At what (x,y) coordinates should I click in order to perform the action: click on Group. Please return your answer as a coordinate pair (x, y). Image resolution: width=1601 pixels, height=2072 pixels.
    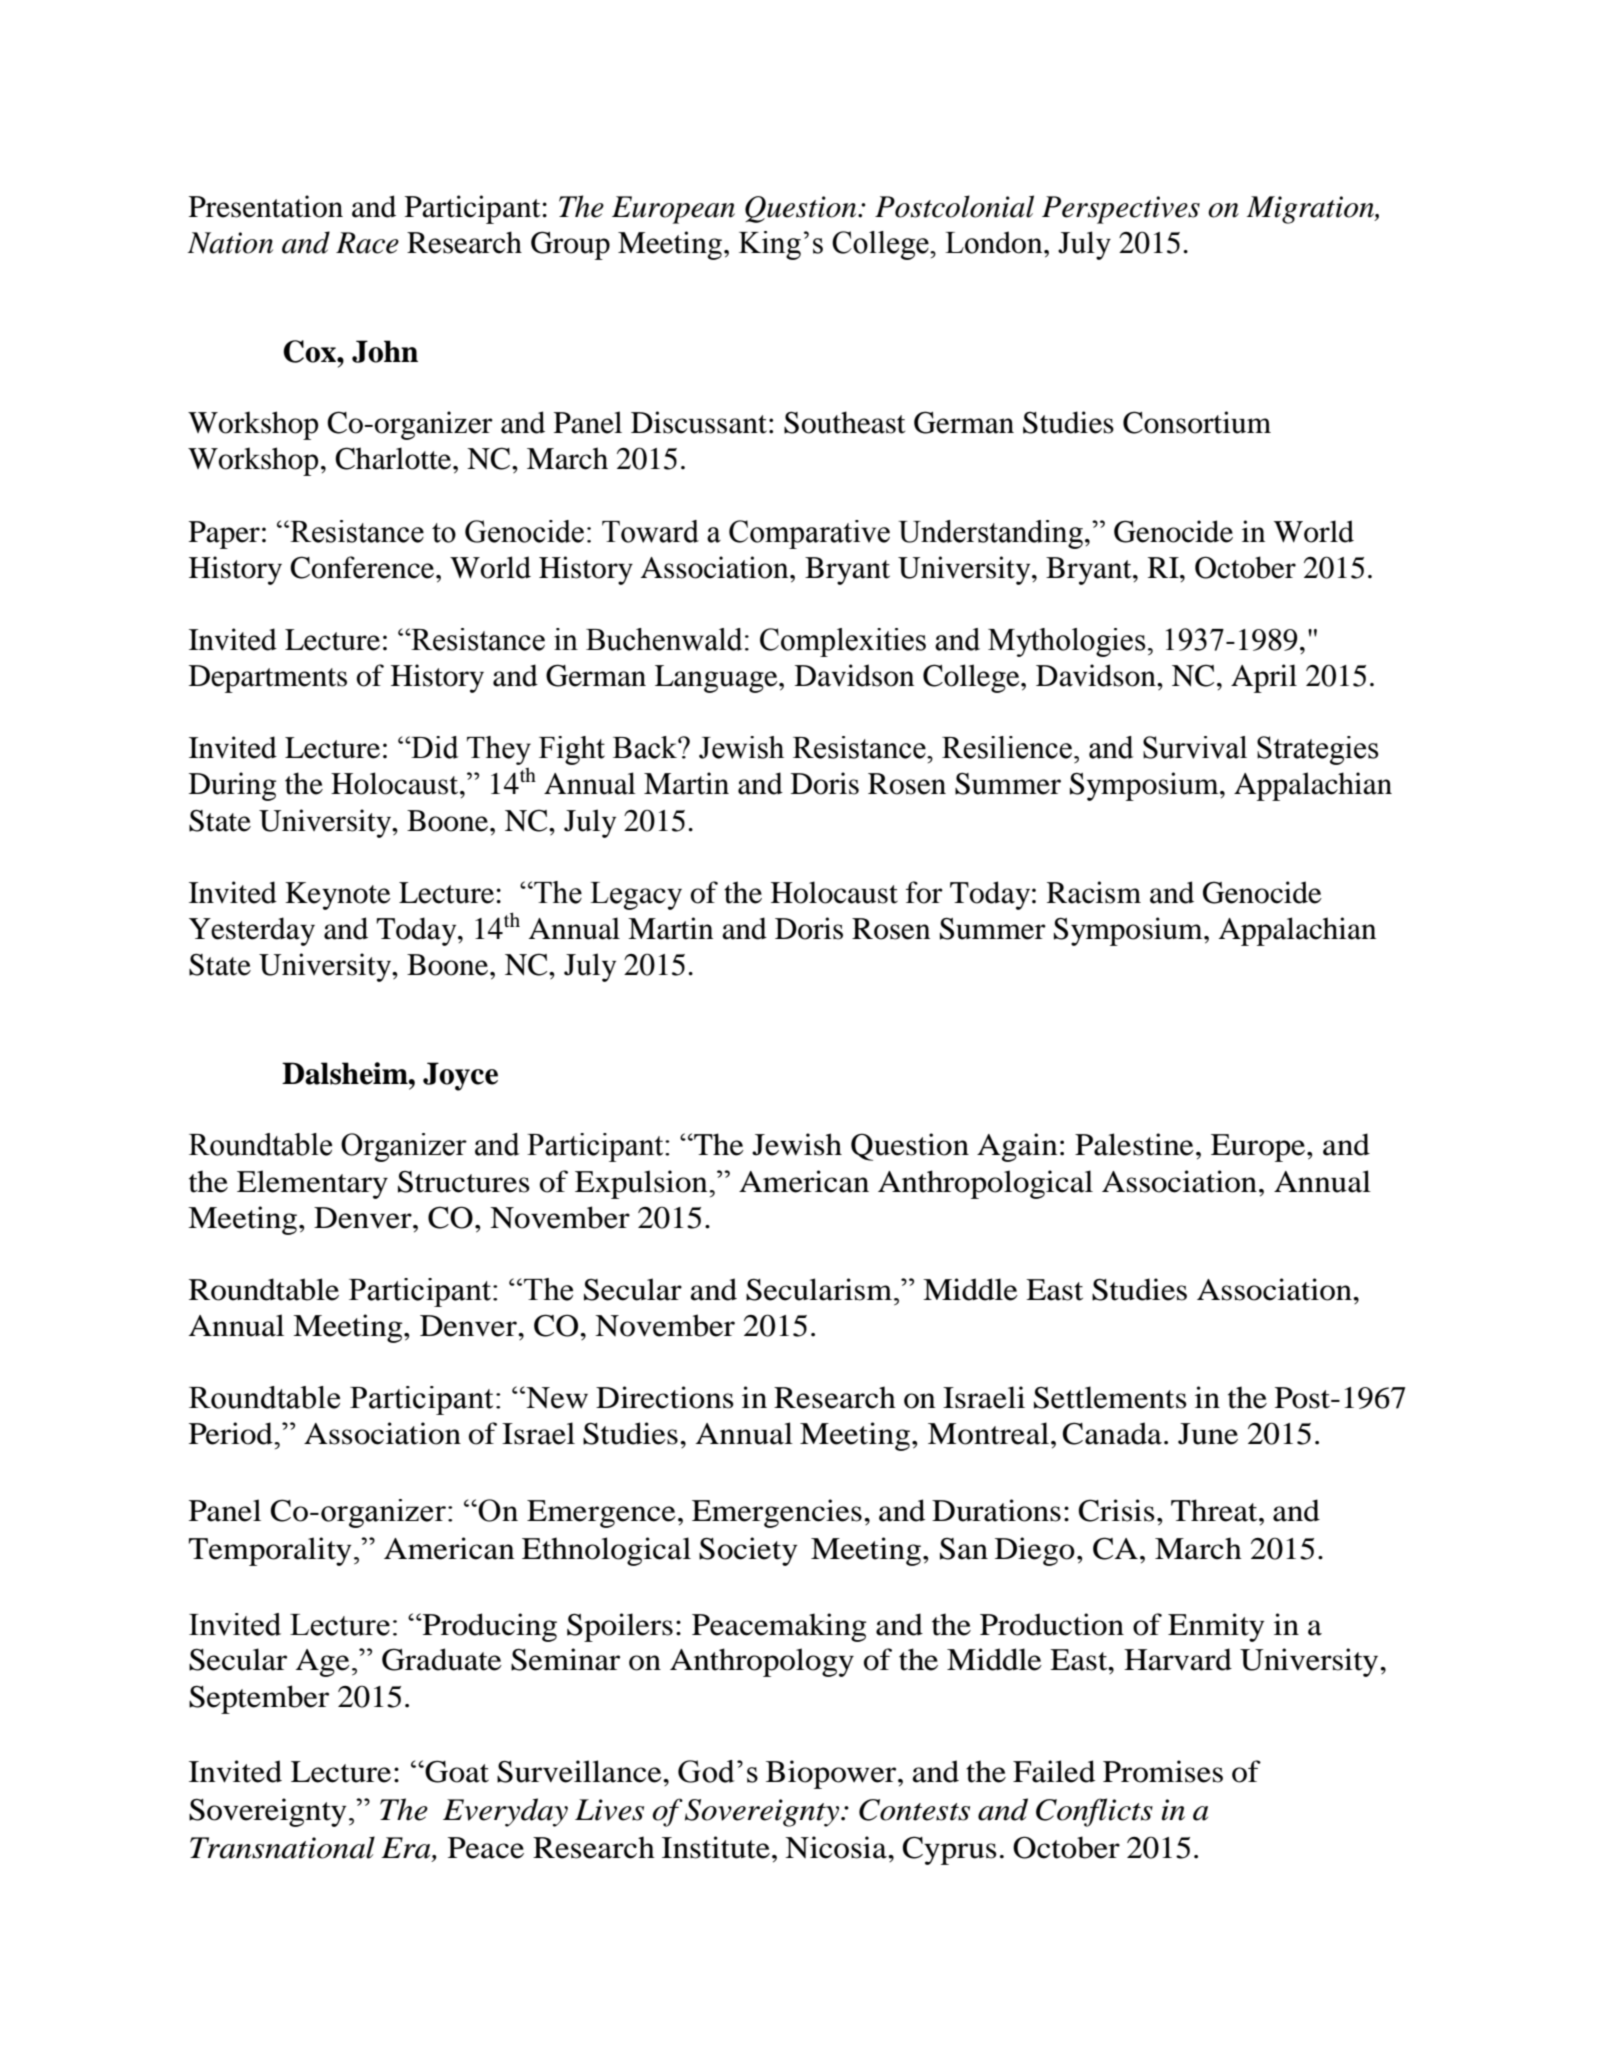
    Looking at the image, I should click on (570, 245).
